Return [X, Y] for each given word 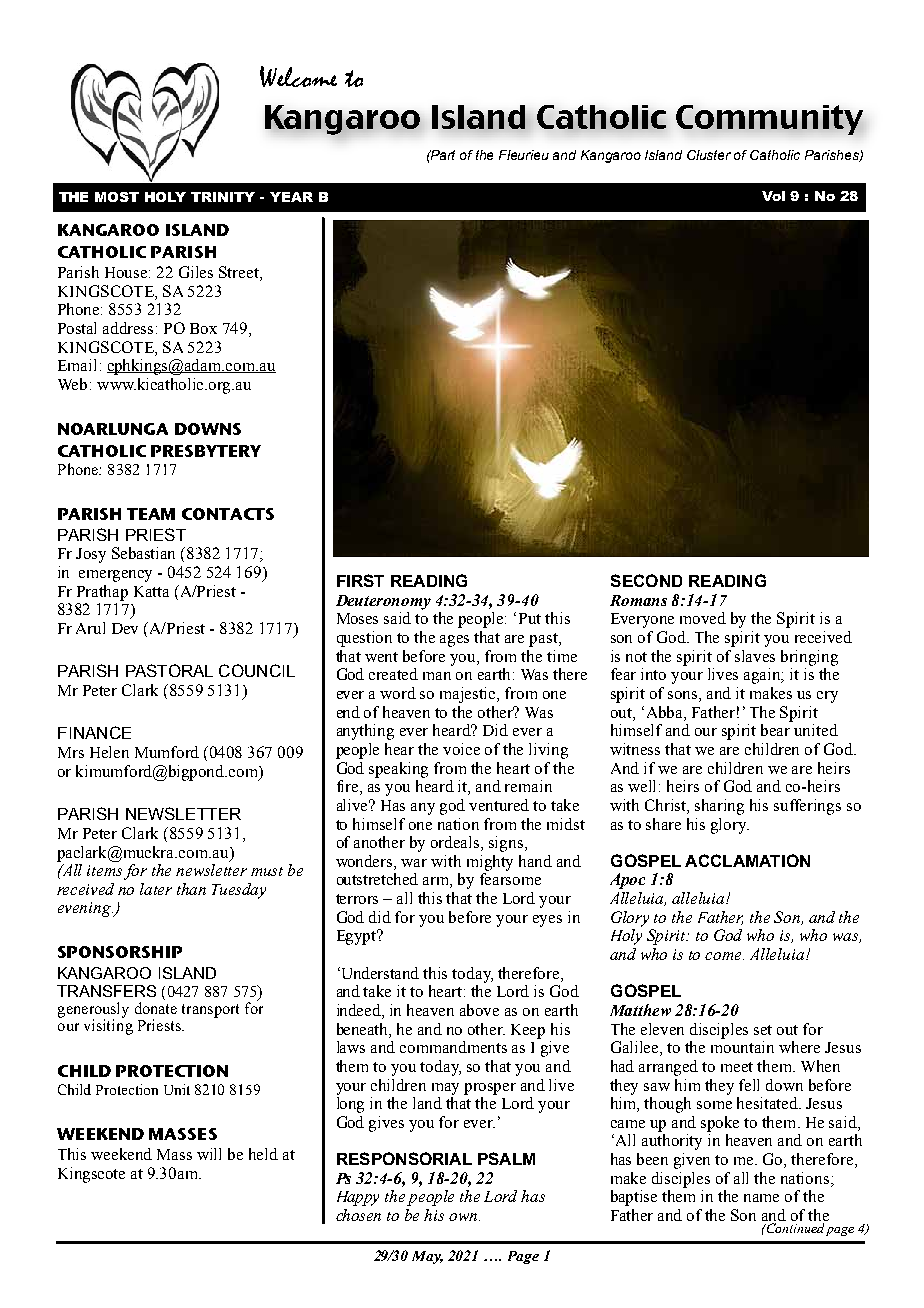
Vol [773, 196]
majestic [469, 695]
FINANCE [94, 732]
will [209, 1154]
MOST [117, 197]
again [763, 676]
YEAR [291, 197]
